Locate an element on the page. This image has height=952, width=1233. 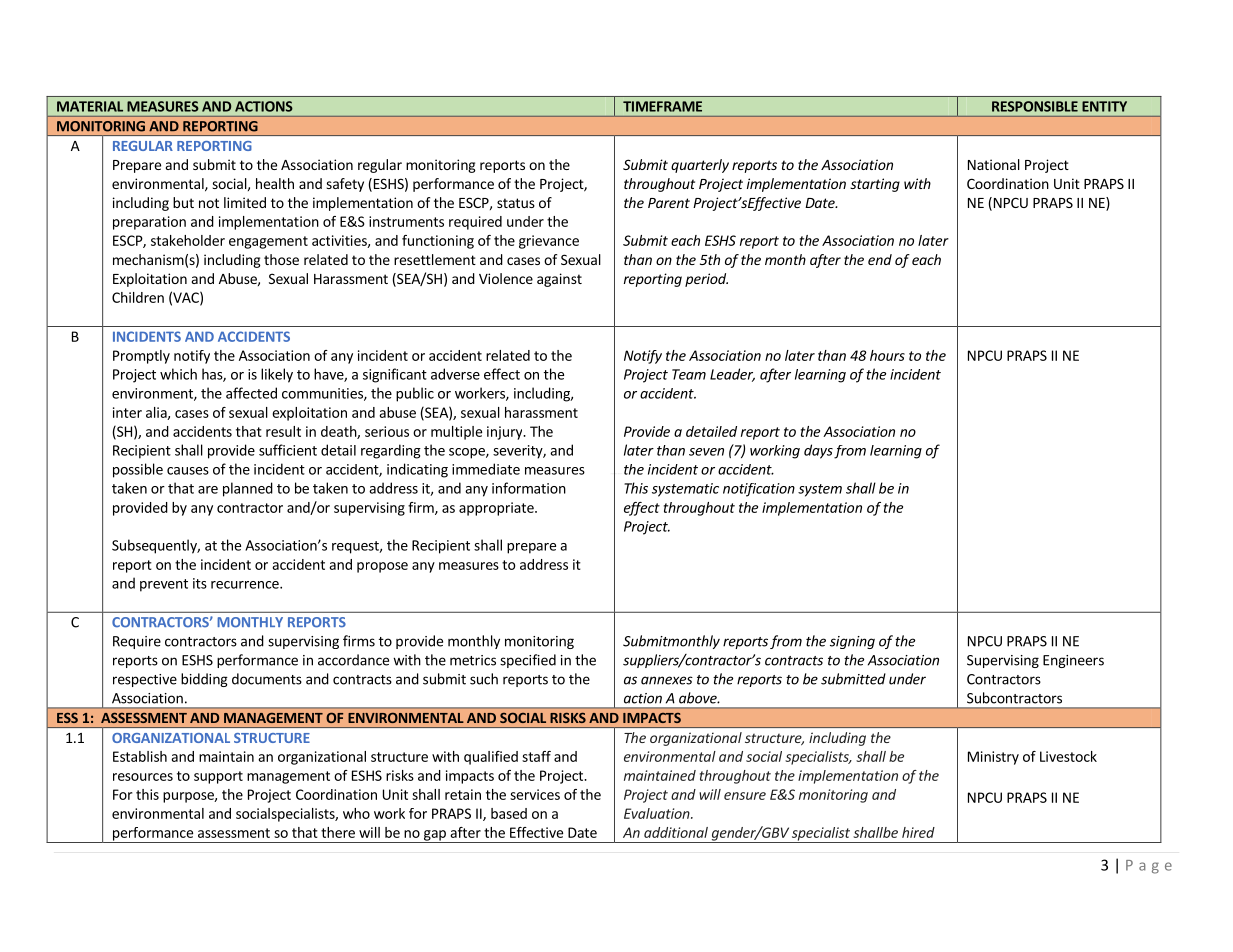
TIMEFRAME is located at coordinates (662, 106).
